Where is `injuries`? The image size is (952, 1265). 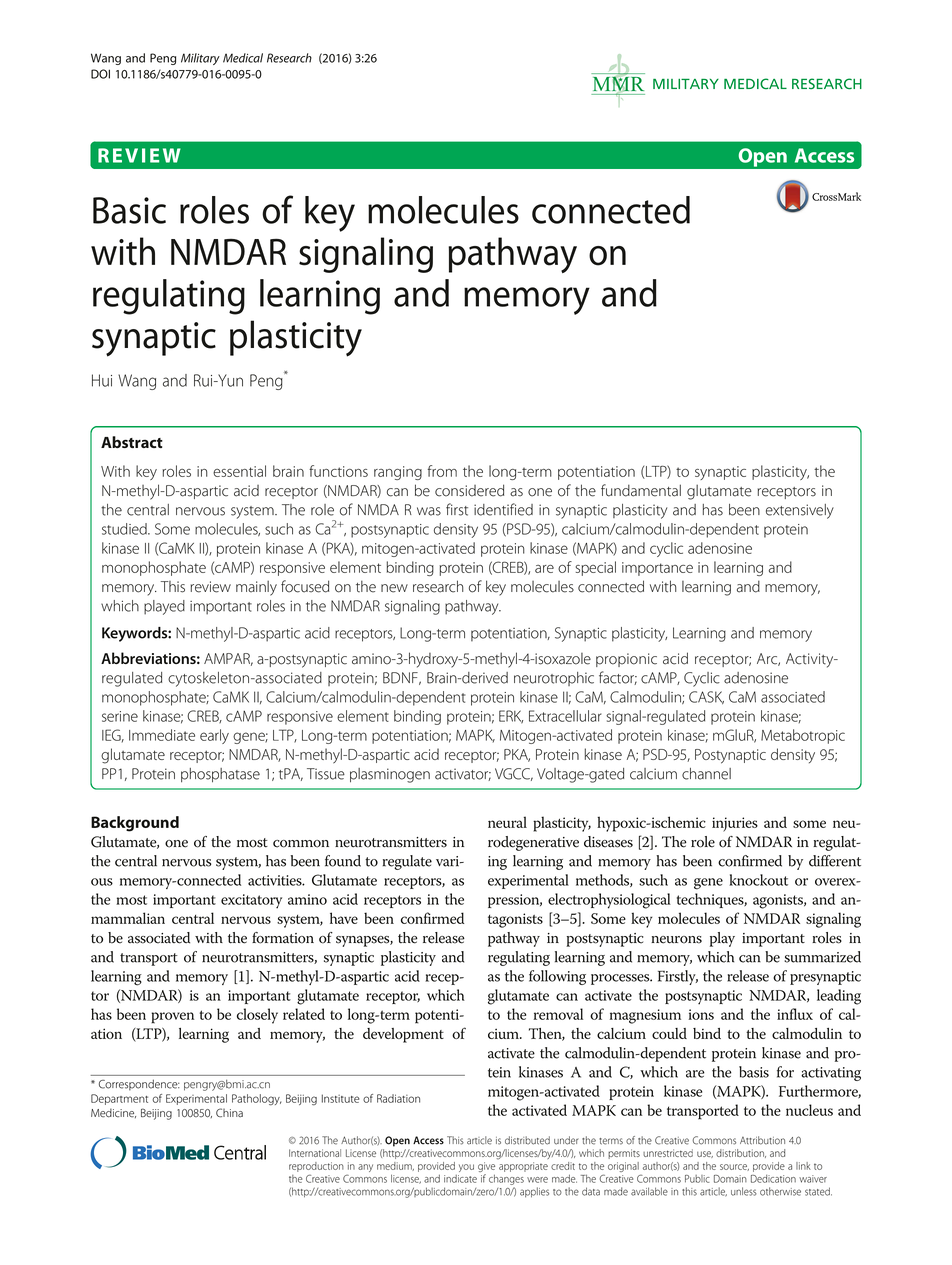 injuries is located at coordinates (735, 824).
